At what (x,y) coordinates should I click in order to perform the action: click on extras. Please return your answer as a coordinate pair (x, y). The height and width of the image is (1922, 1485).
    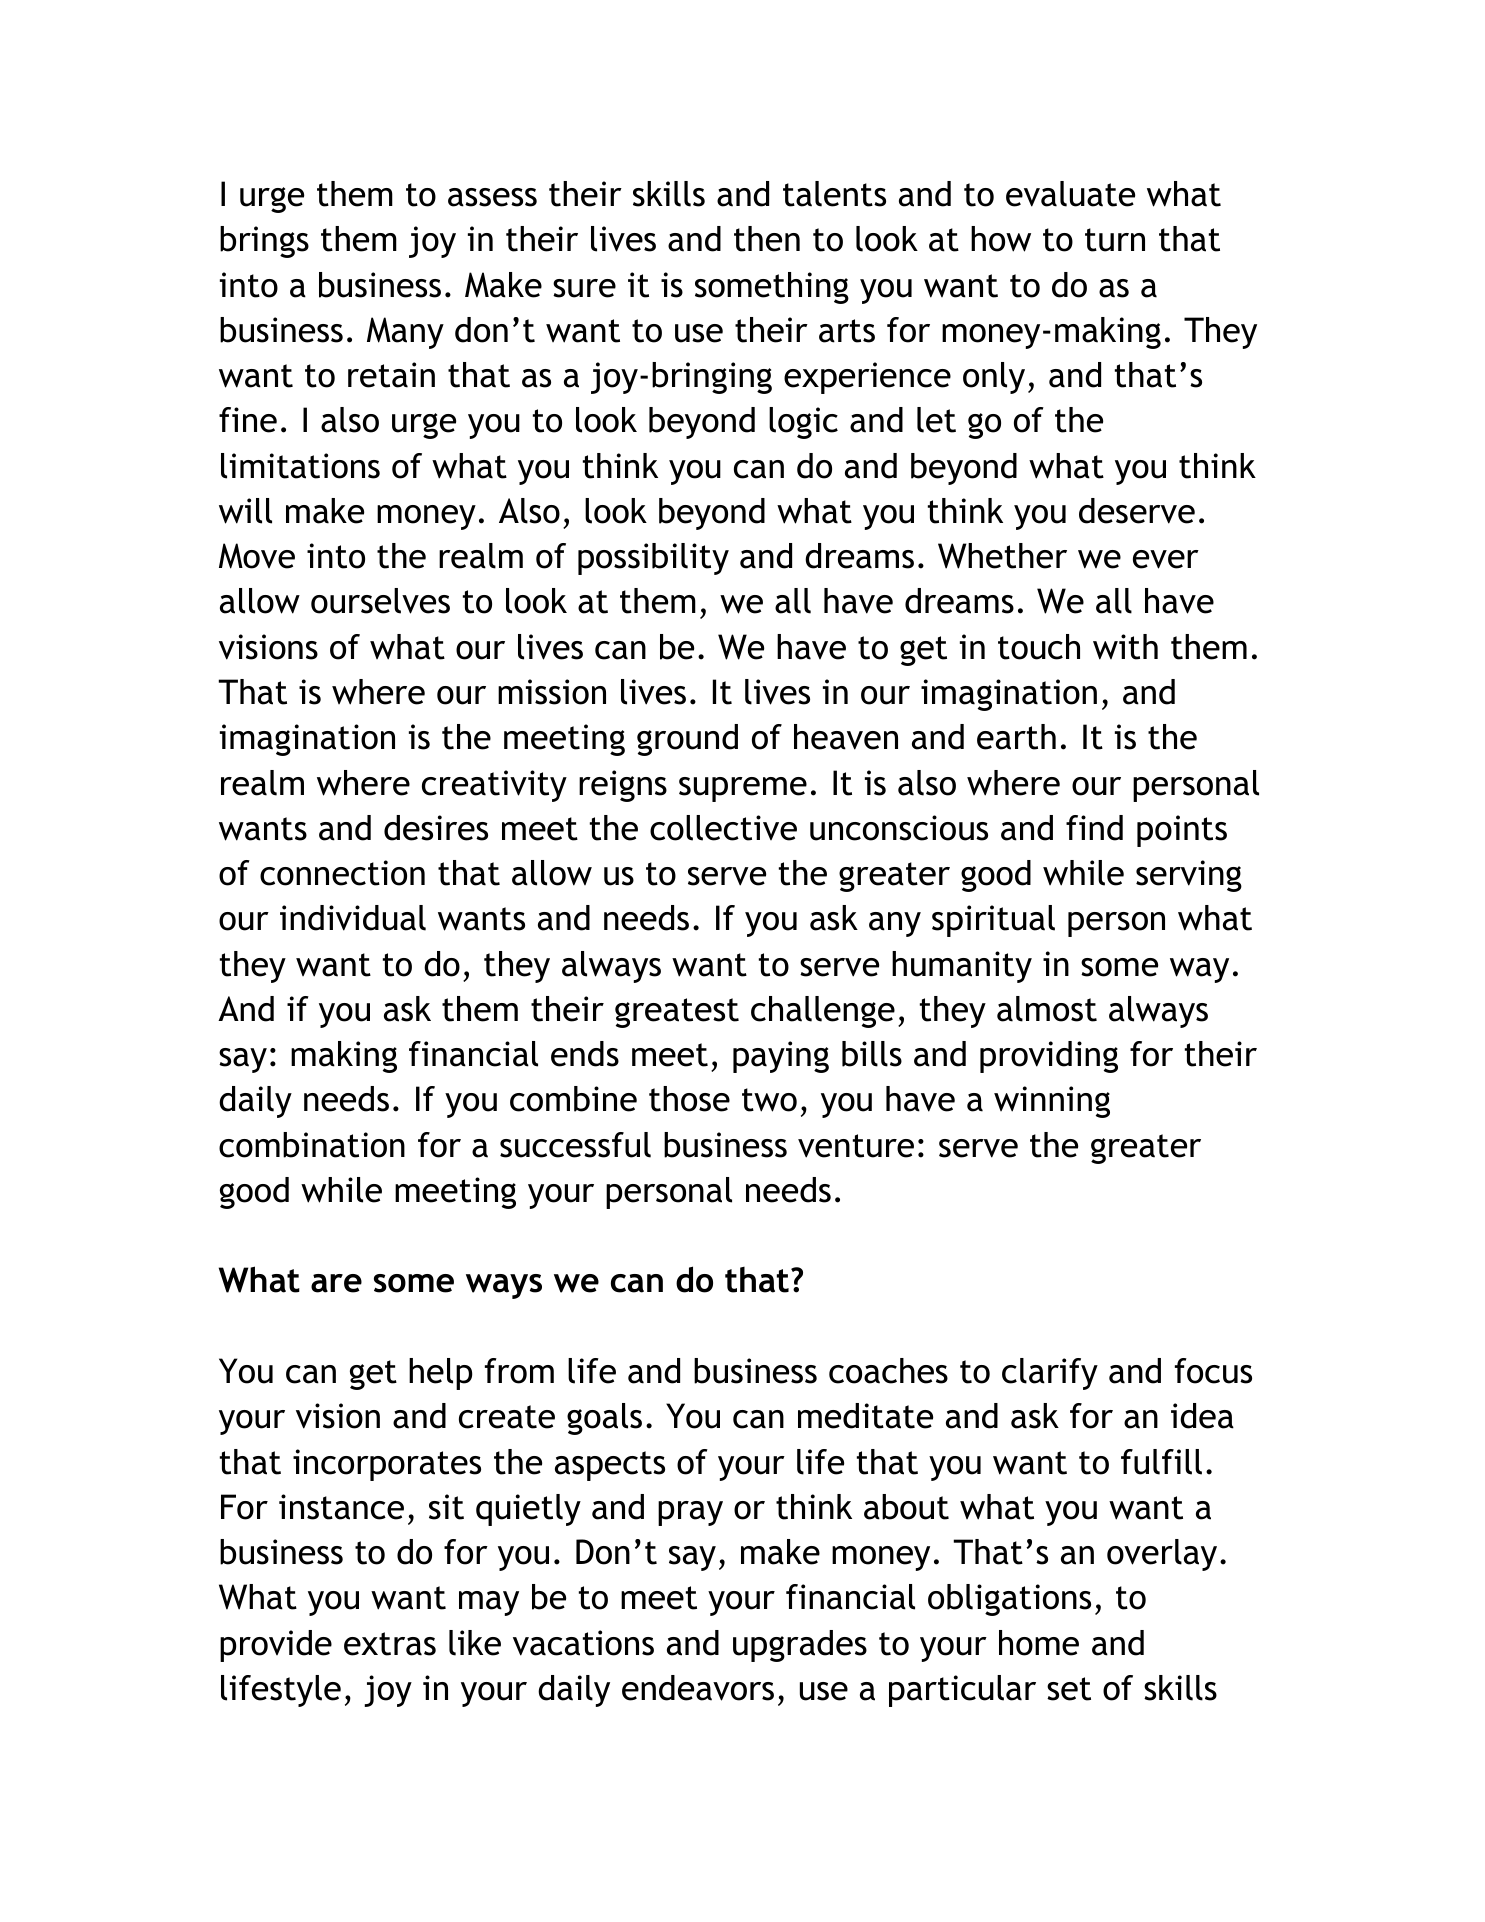
    Looking at the image, I should click on (390, 1644).
